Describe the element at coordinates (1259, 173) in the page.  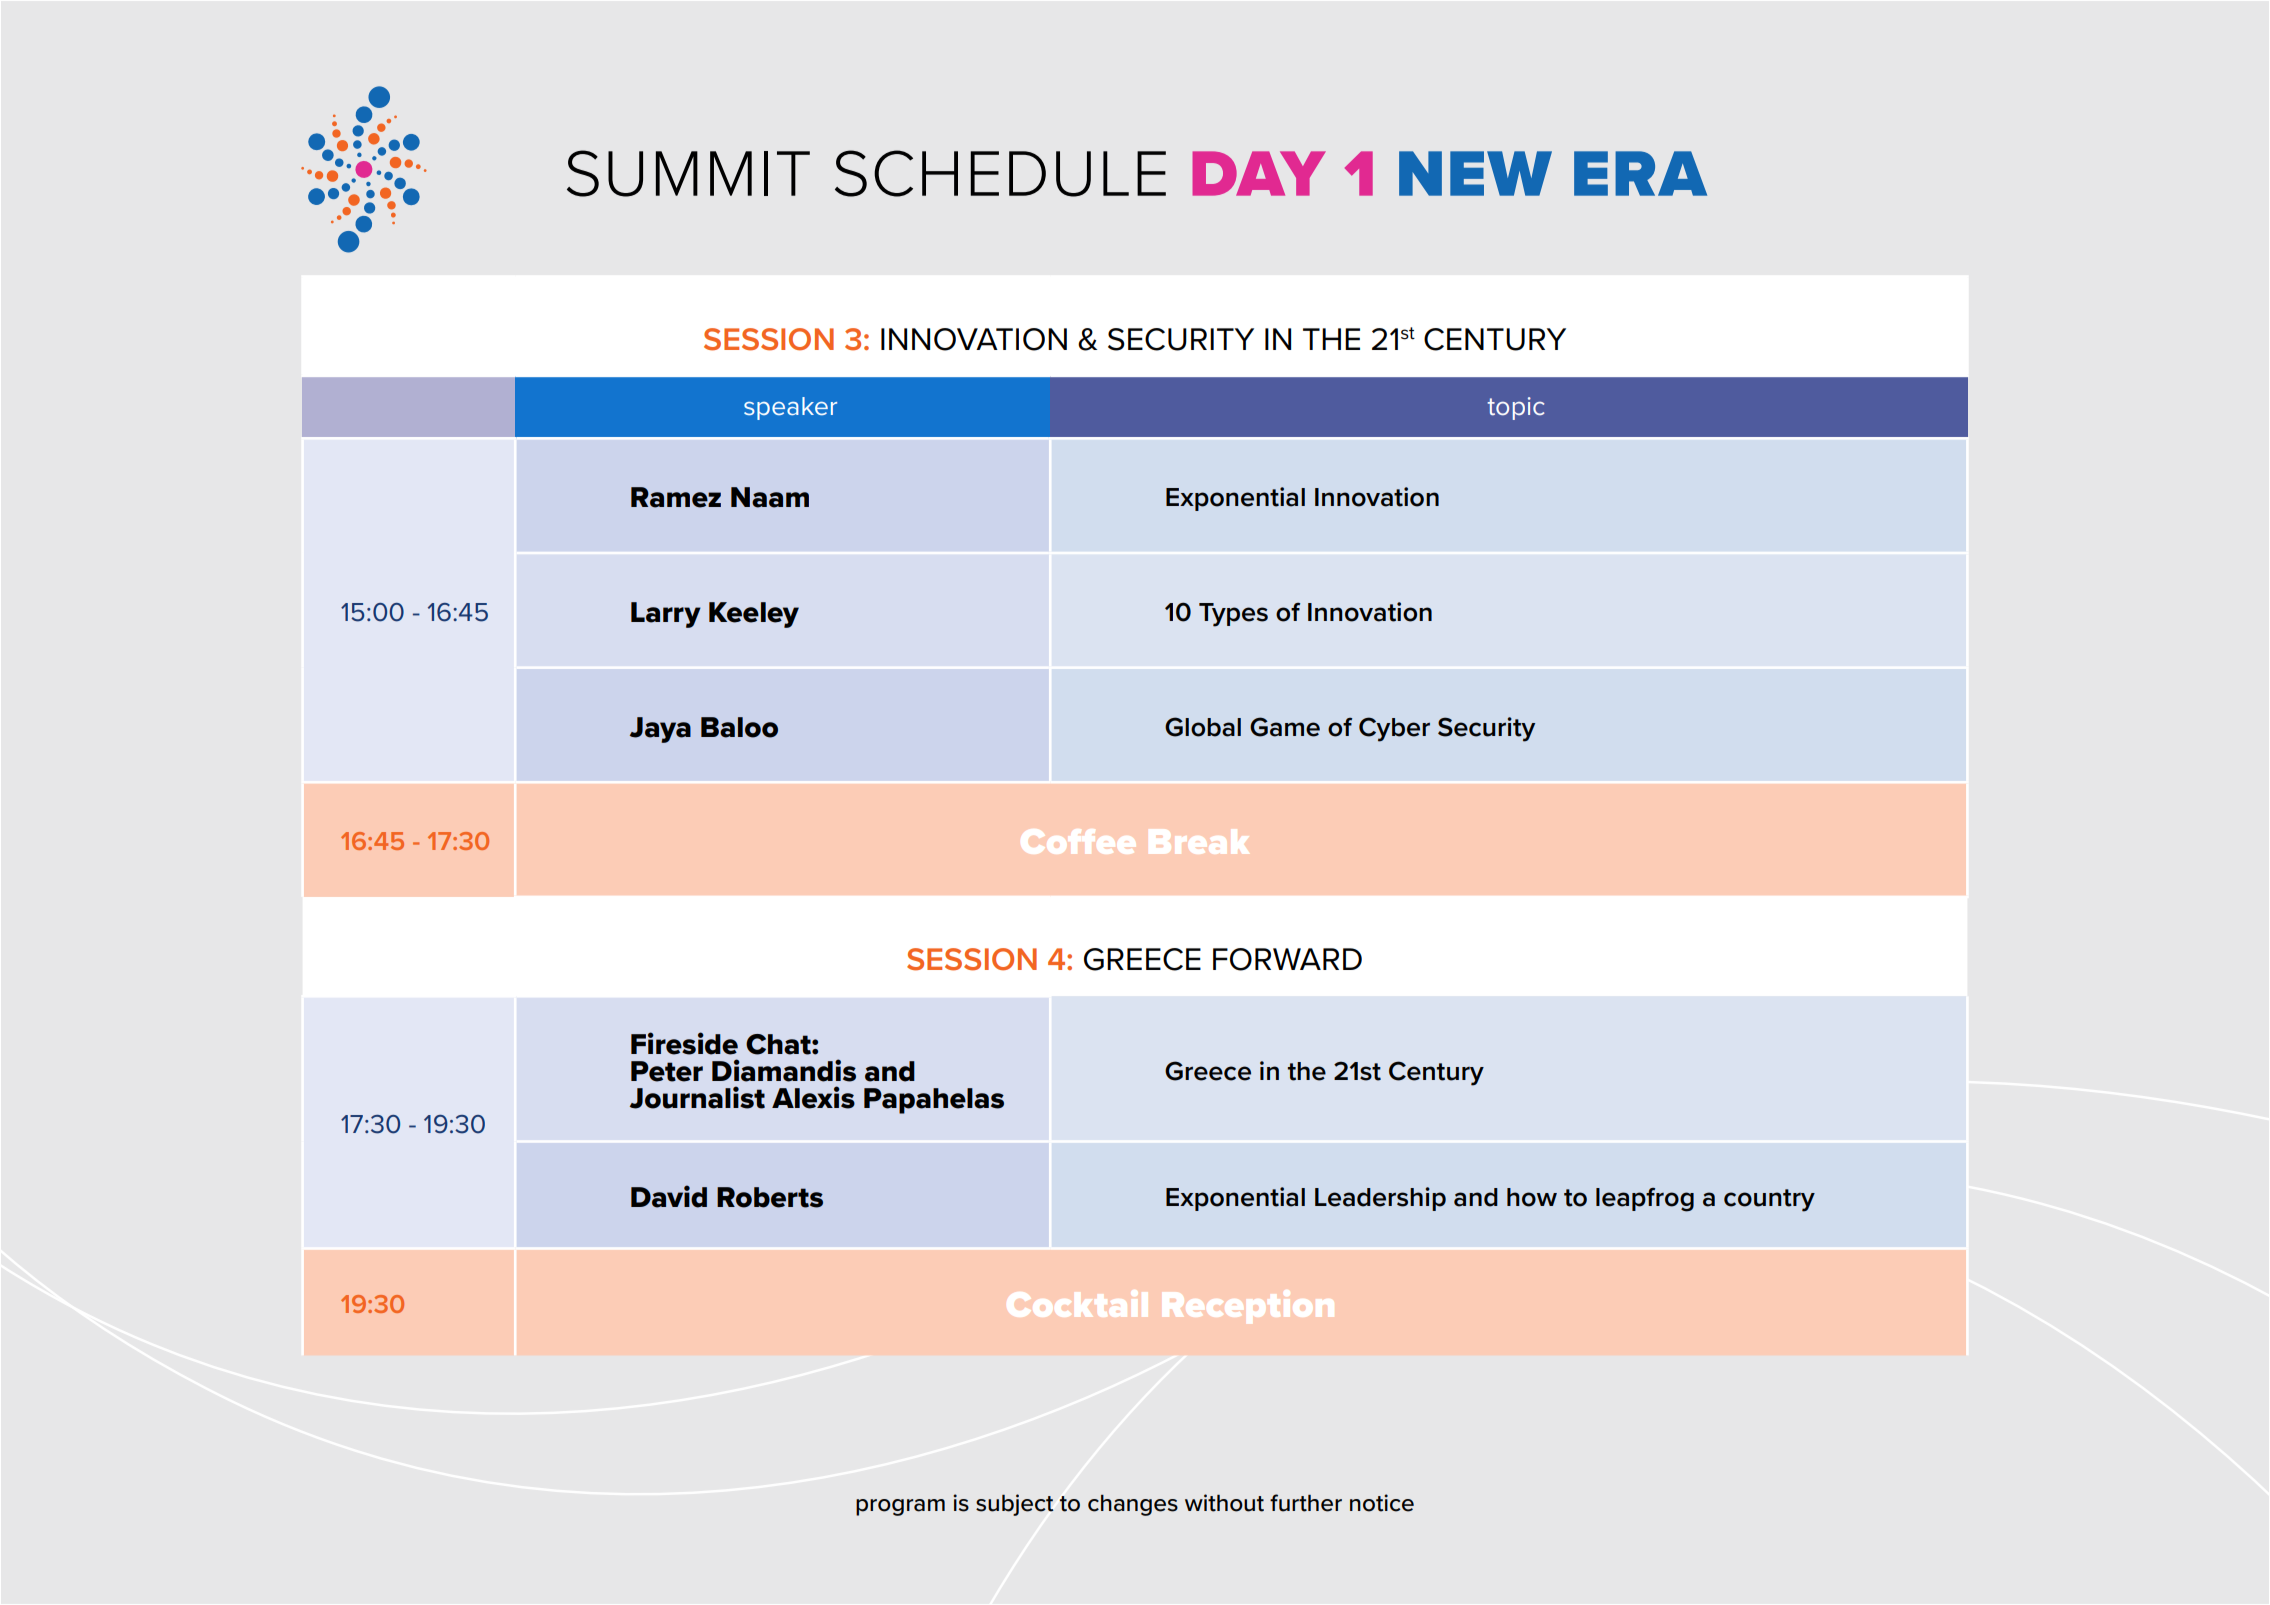
I see `DAY` at that location.
